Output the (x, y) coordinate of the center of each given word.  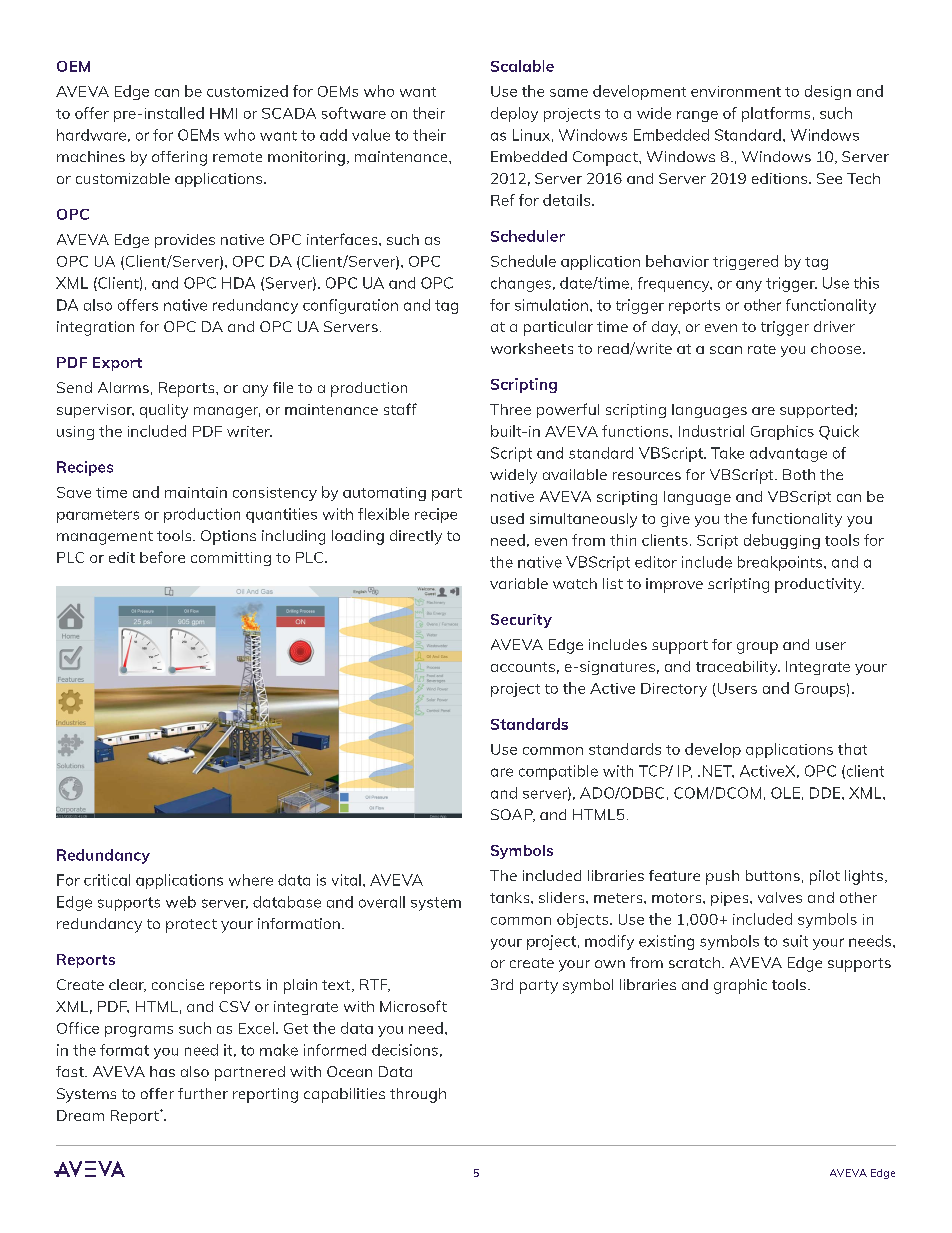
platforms (776, 114)
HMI (223, 113)
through (418, 1095)
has (162, 1071)
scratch (694, 962)
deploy (514, 114)
